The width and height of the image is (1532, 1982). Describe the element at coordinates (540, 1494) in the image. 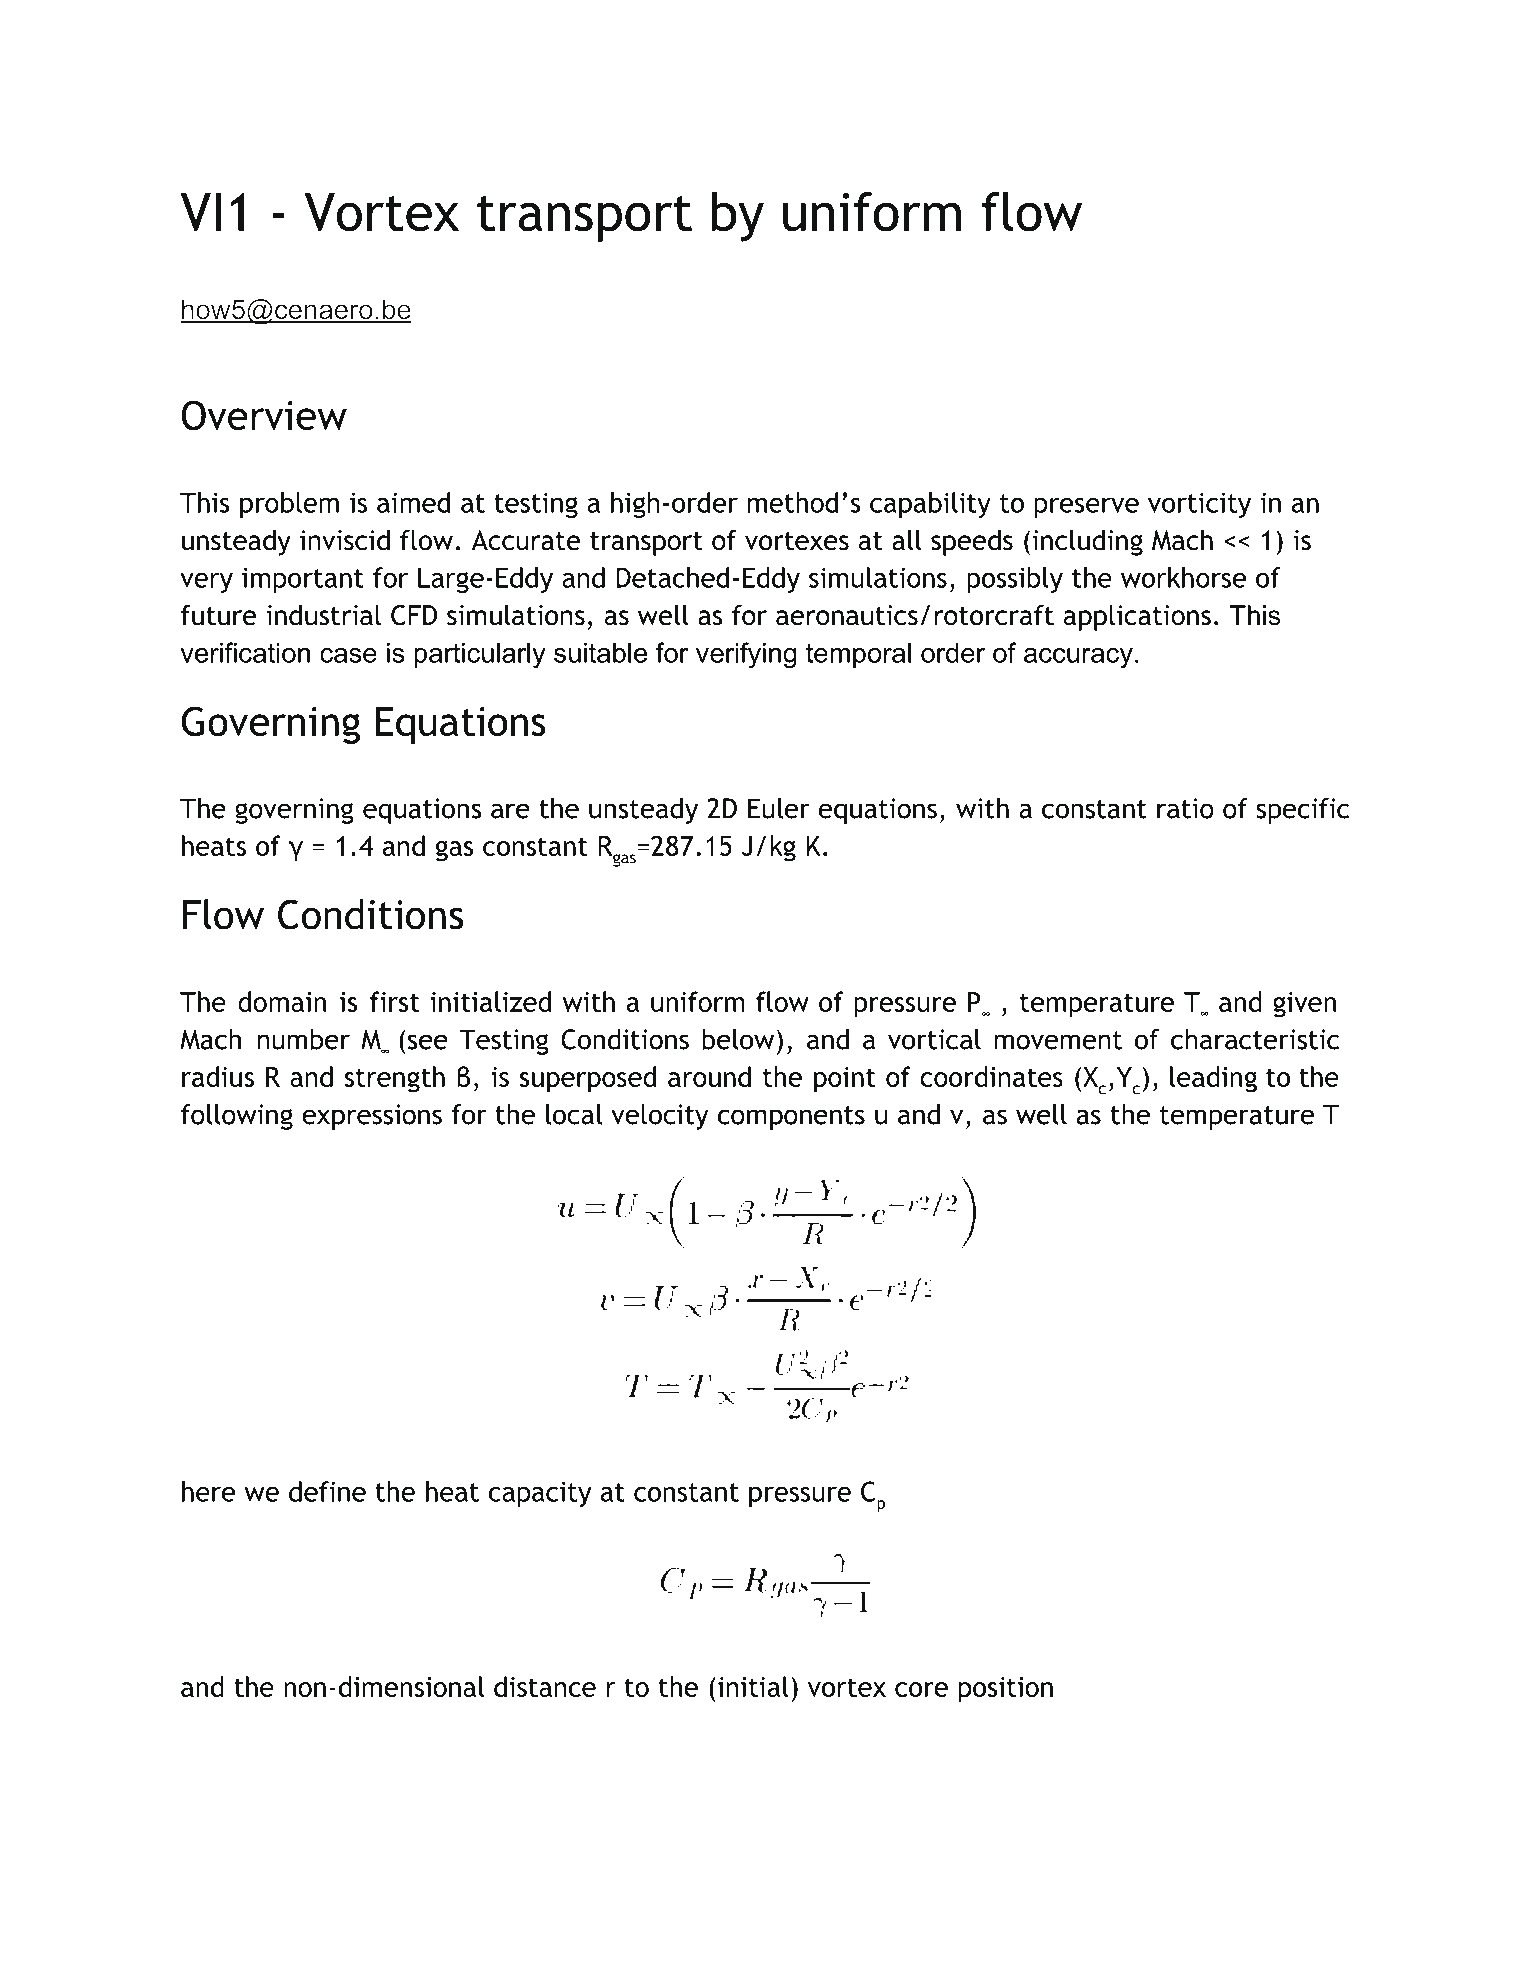

I see `capacity` at that location.
